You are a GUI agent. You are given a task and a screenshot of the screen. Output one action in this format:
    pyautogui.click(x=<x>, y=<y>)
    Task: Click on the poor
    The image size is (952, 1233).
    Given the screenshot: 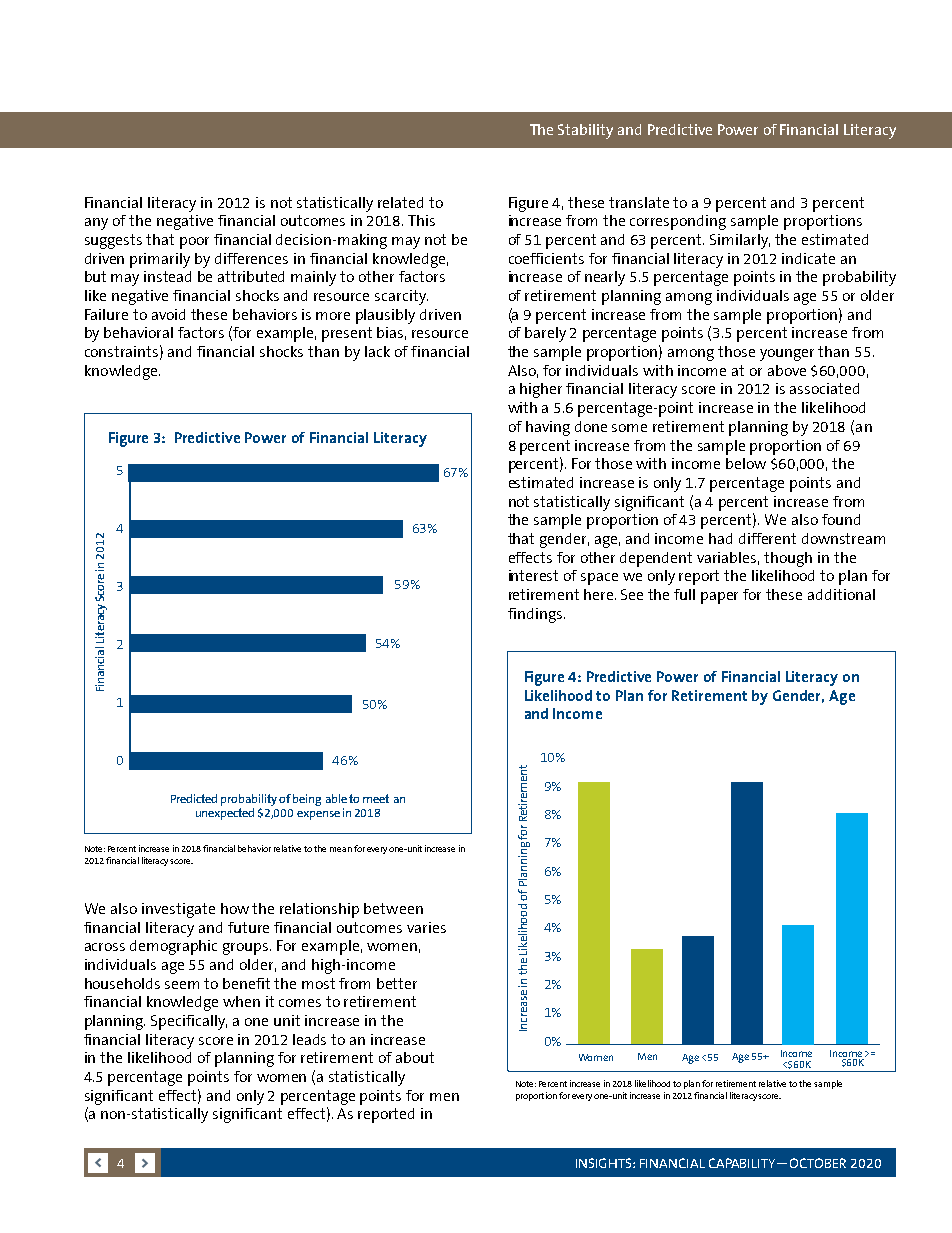 What is the action you would take?
    pyautogui.click(x=194, y=243)
